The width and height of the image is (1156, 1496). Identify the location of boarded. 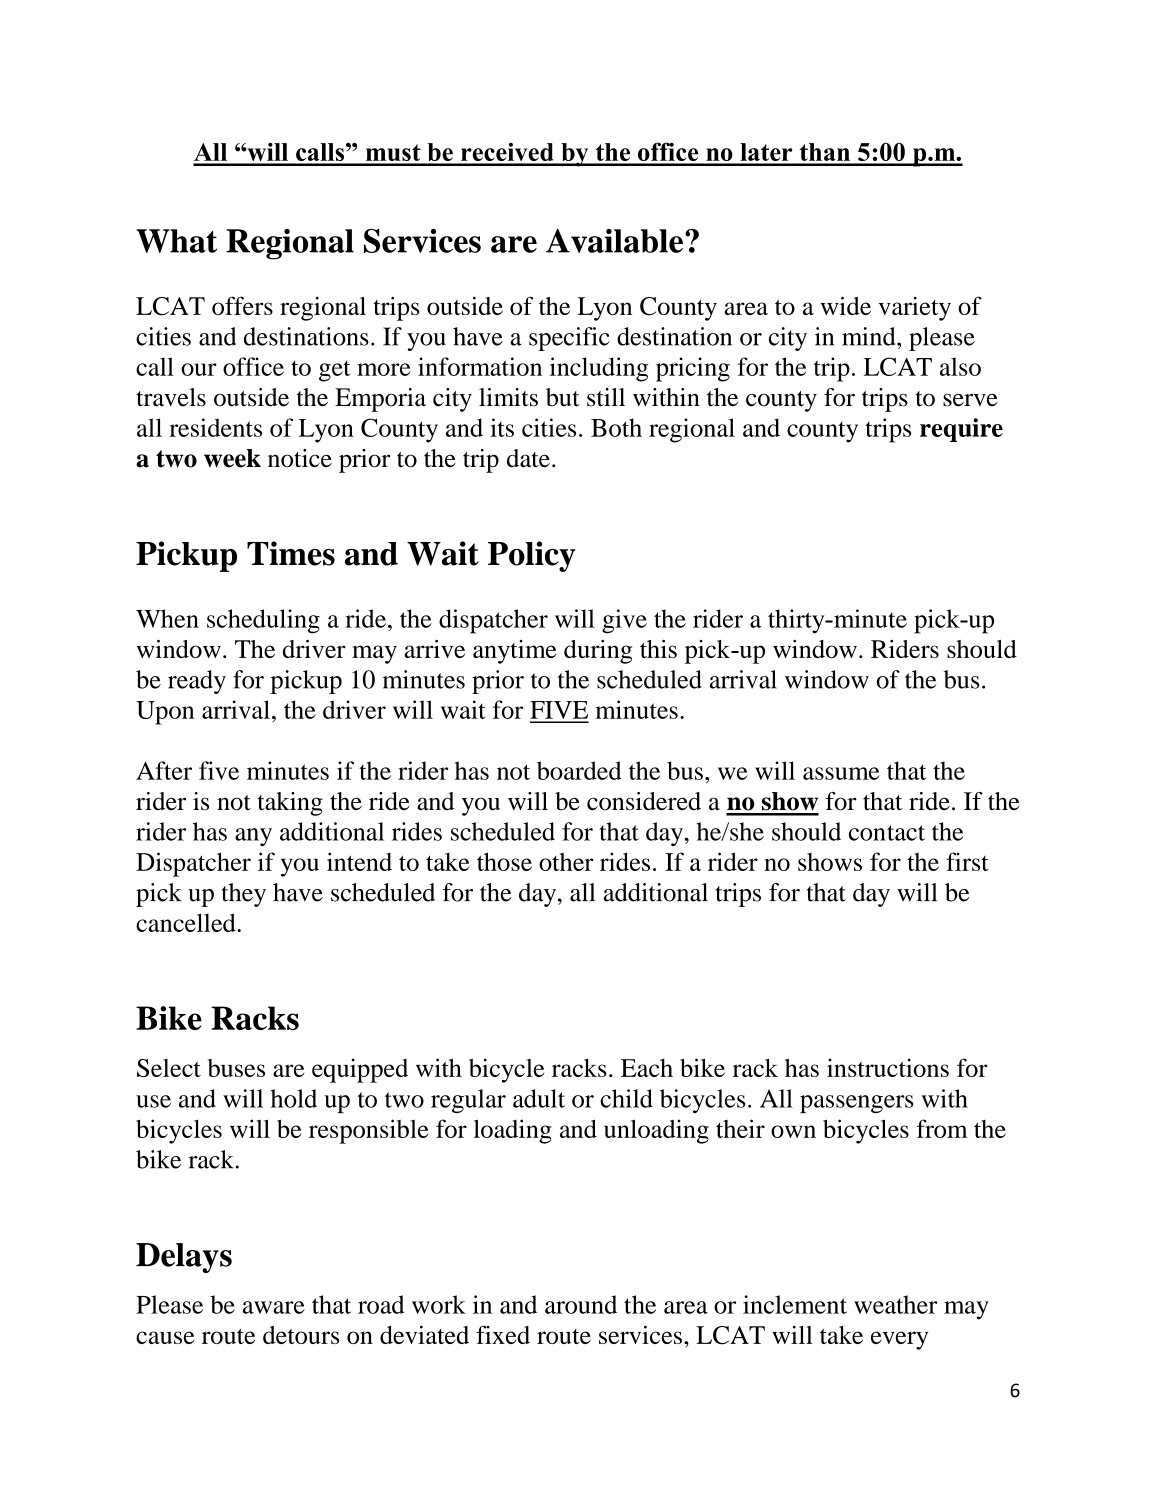
(579, 770).
